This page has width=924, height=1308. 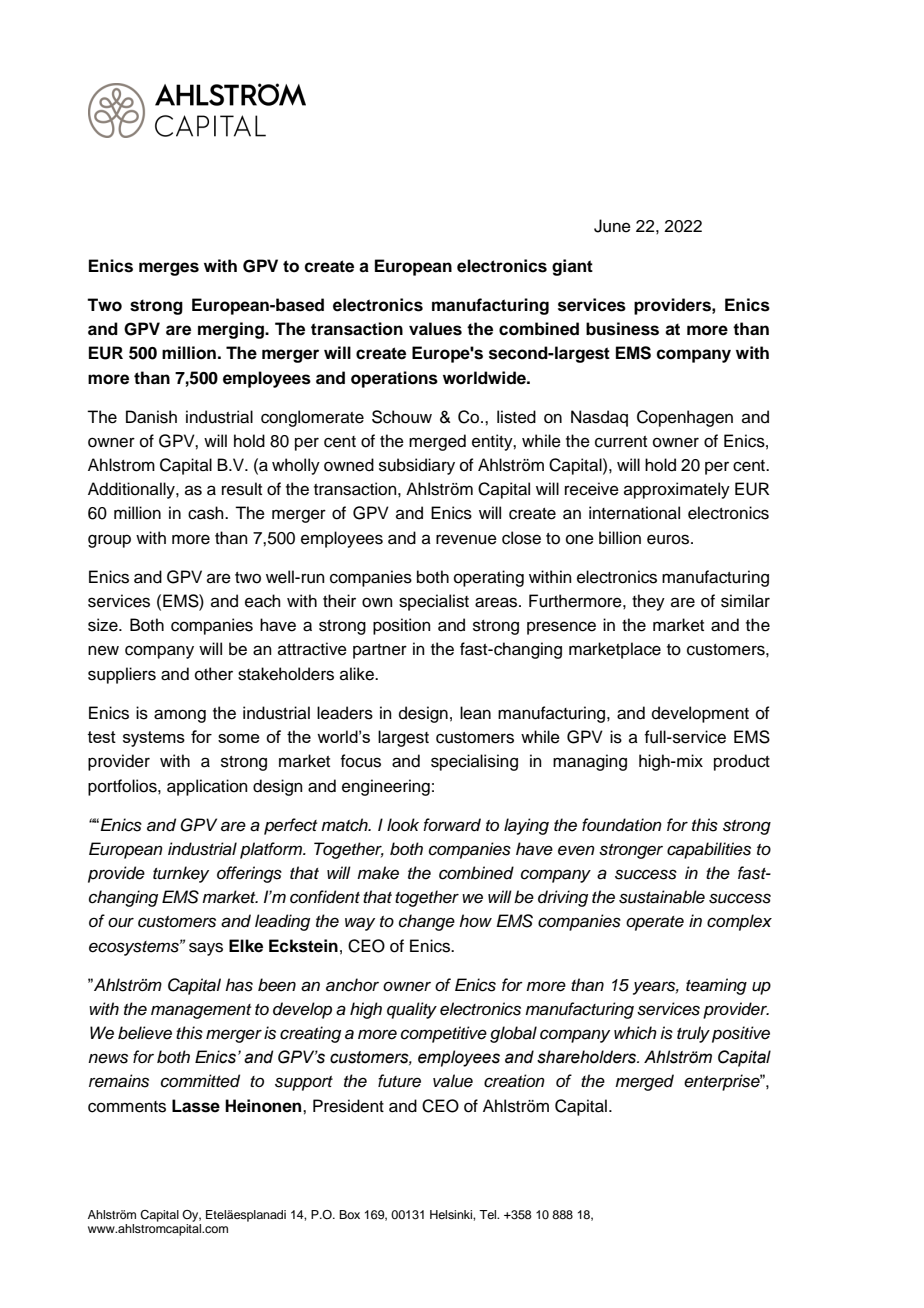 What do you see at coordinates (662, 897) in the page?
I see `sustainable` at bounding box center [662, 897].
